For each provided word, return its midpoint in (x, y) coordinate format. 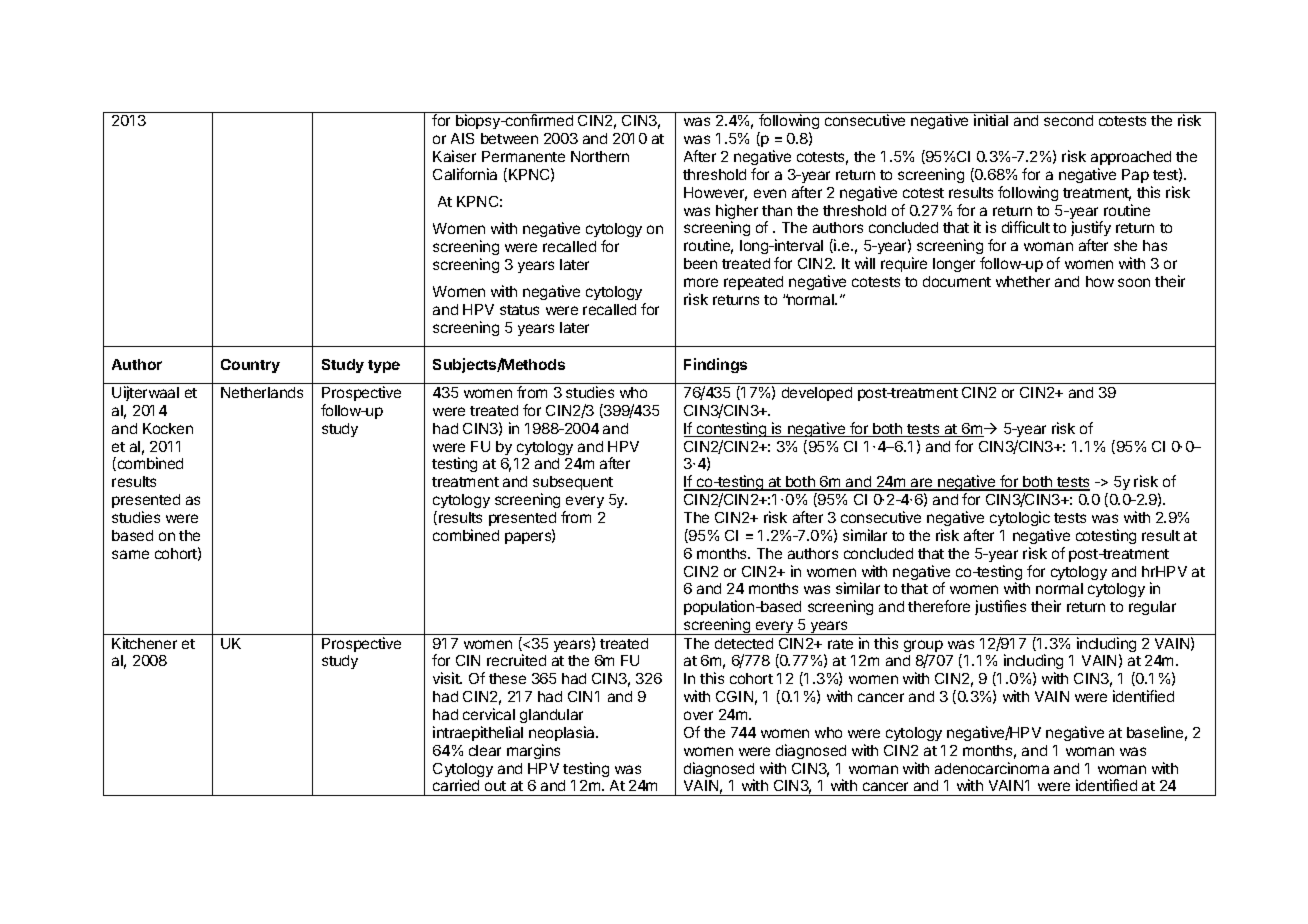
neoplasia (563, 733)
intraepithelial (478, 733)
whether (1023, 281)
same (130, 554)
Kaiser (454, 156)
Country (250, 366)
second (1068, 120)
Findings (715, 365)
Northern (600, 156)
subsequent (573, 483)
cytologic (1020, 518)
